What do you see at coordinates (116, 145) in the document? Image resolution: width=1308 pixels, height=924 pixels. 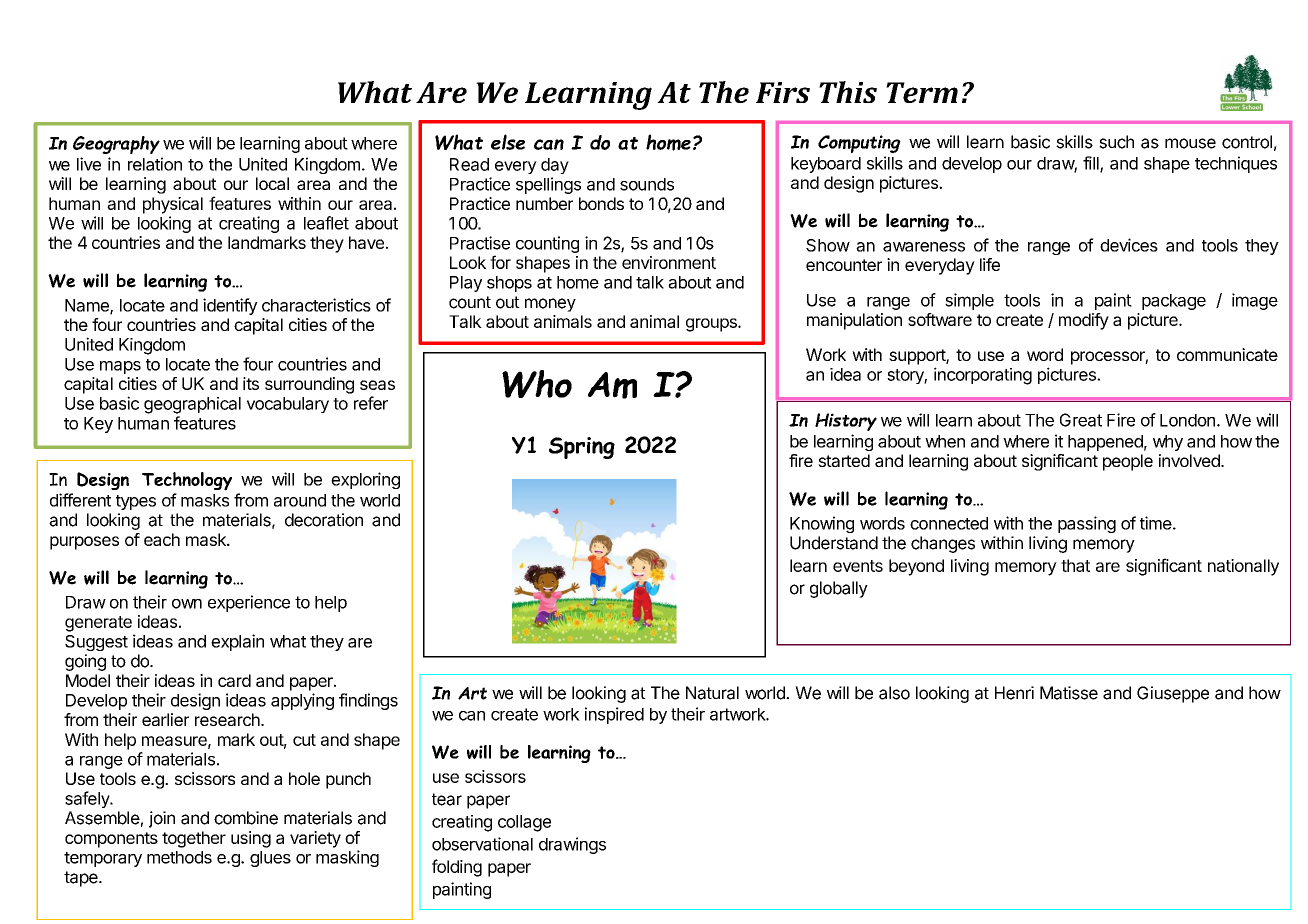 I see `Geography` at bounding box center [116, 145].
